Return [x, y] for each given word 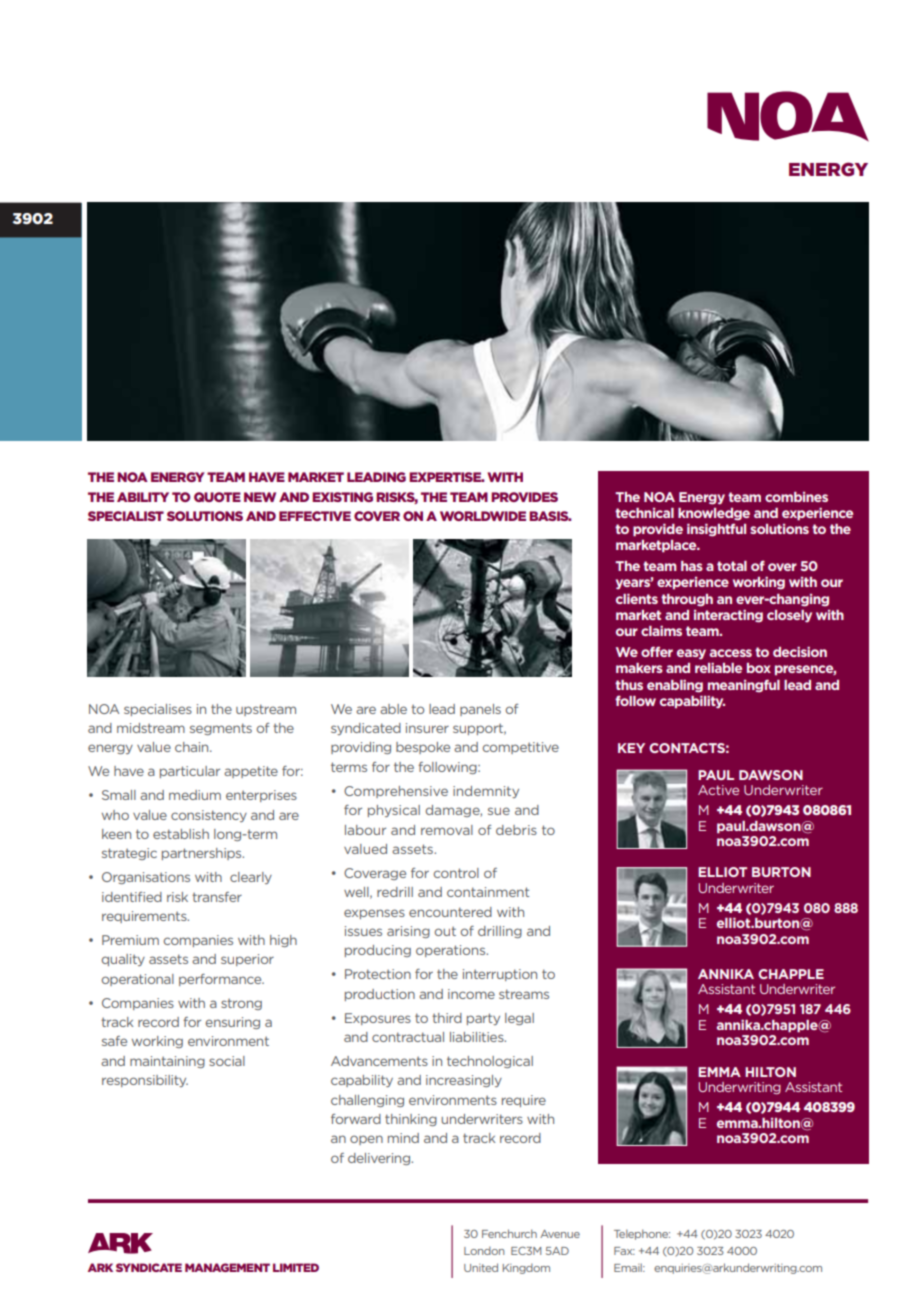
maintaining [167, 1062]
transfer [217, 897]
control [456, 873]
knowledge [714, 514]
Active [718, 790]
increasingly [464, 1081]
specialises [158, 710]
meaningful [744, 686]
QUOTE [217, 497]
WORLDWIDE [483, 516]
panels [480, 710]
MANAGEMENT [227, 1267]
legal [519, 1019]
